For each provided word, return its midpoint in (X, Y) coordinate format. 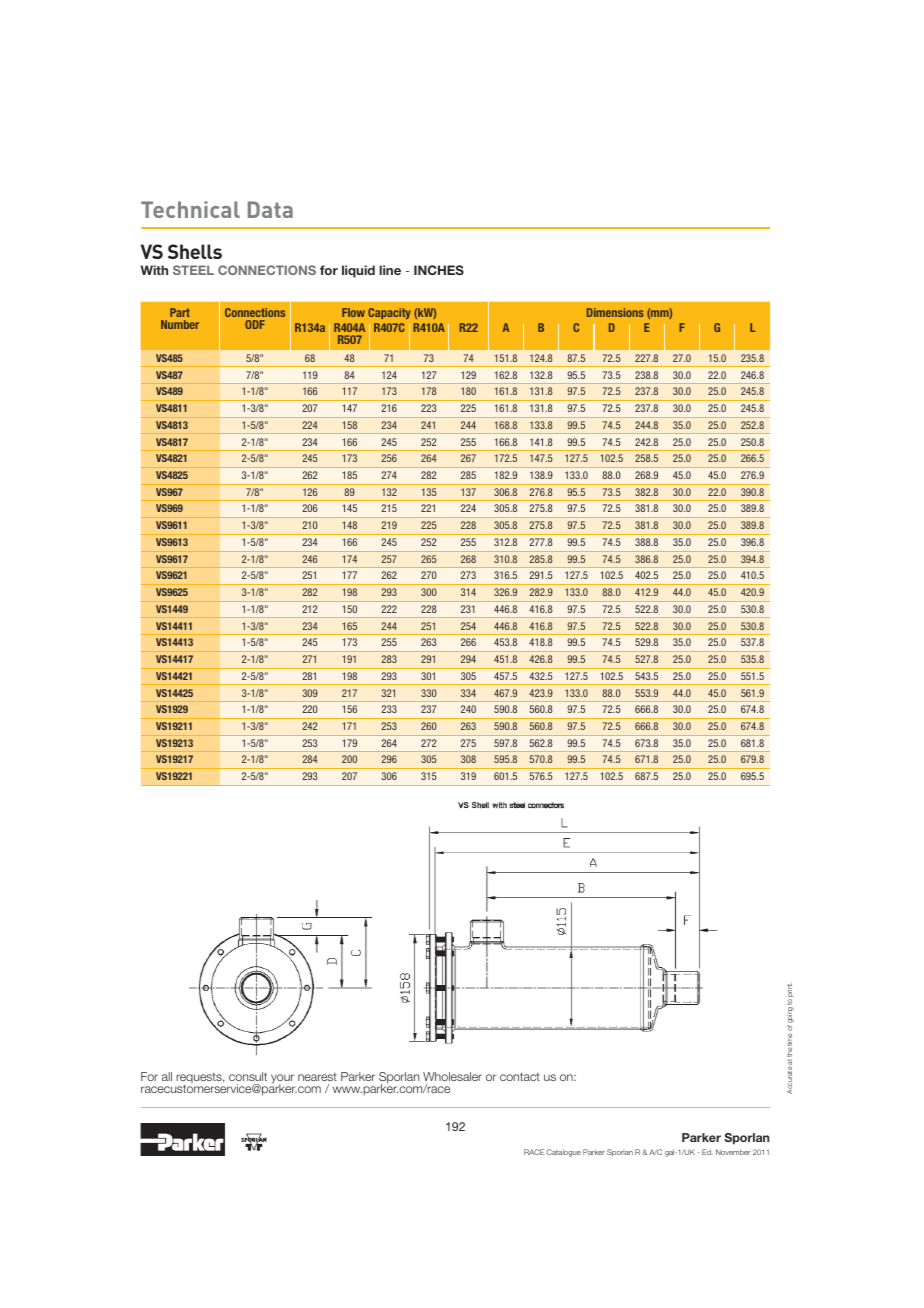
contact (520, 1076)
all (167, 1076)
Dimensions (615, 312)
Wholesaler (452, 1076)
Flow (353, 312)
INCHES (439, 270)
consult (248, 1076)
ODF (255, 324)
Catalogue (564, 1153)
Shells (195, 251)
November (733, 1152)
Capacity (389, 313)
